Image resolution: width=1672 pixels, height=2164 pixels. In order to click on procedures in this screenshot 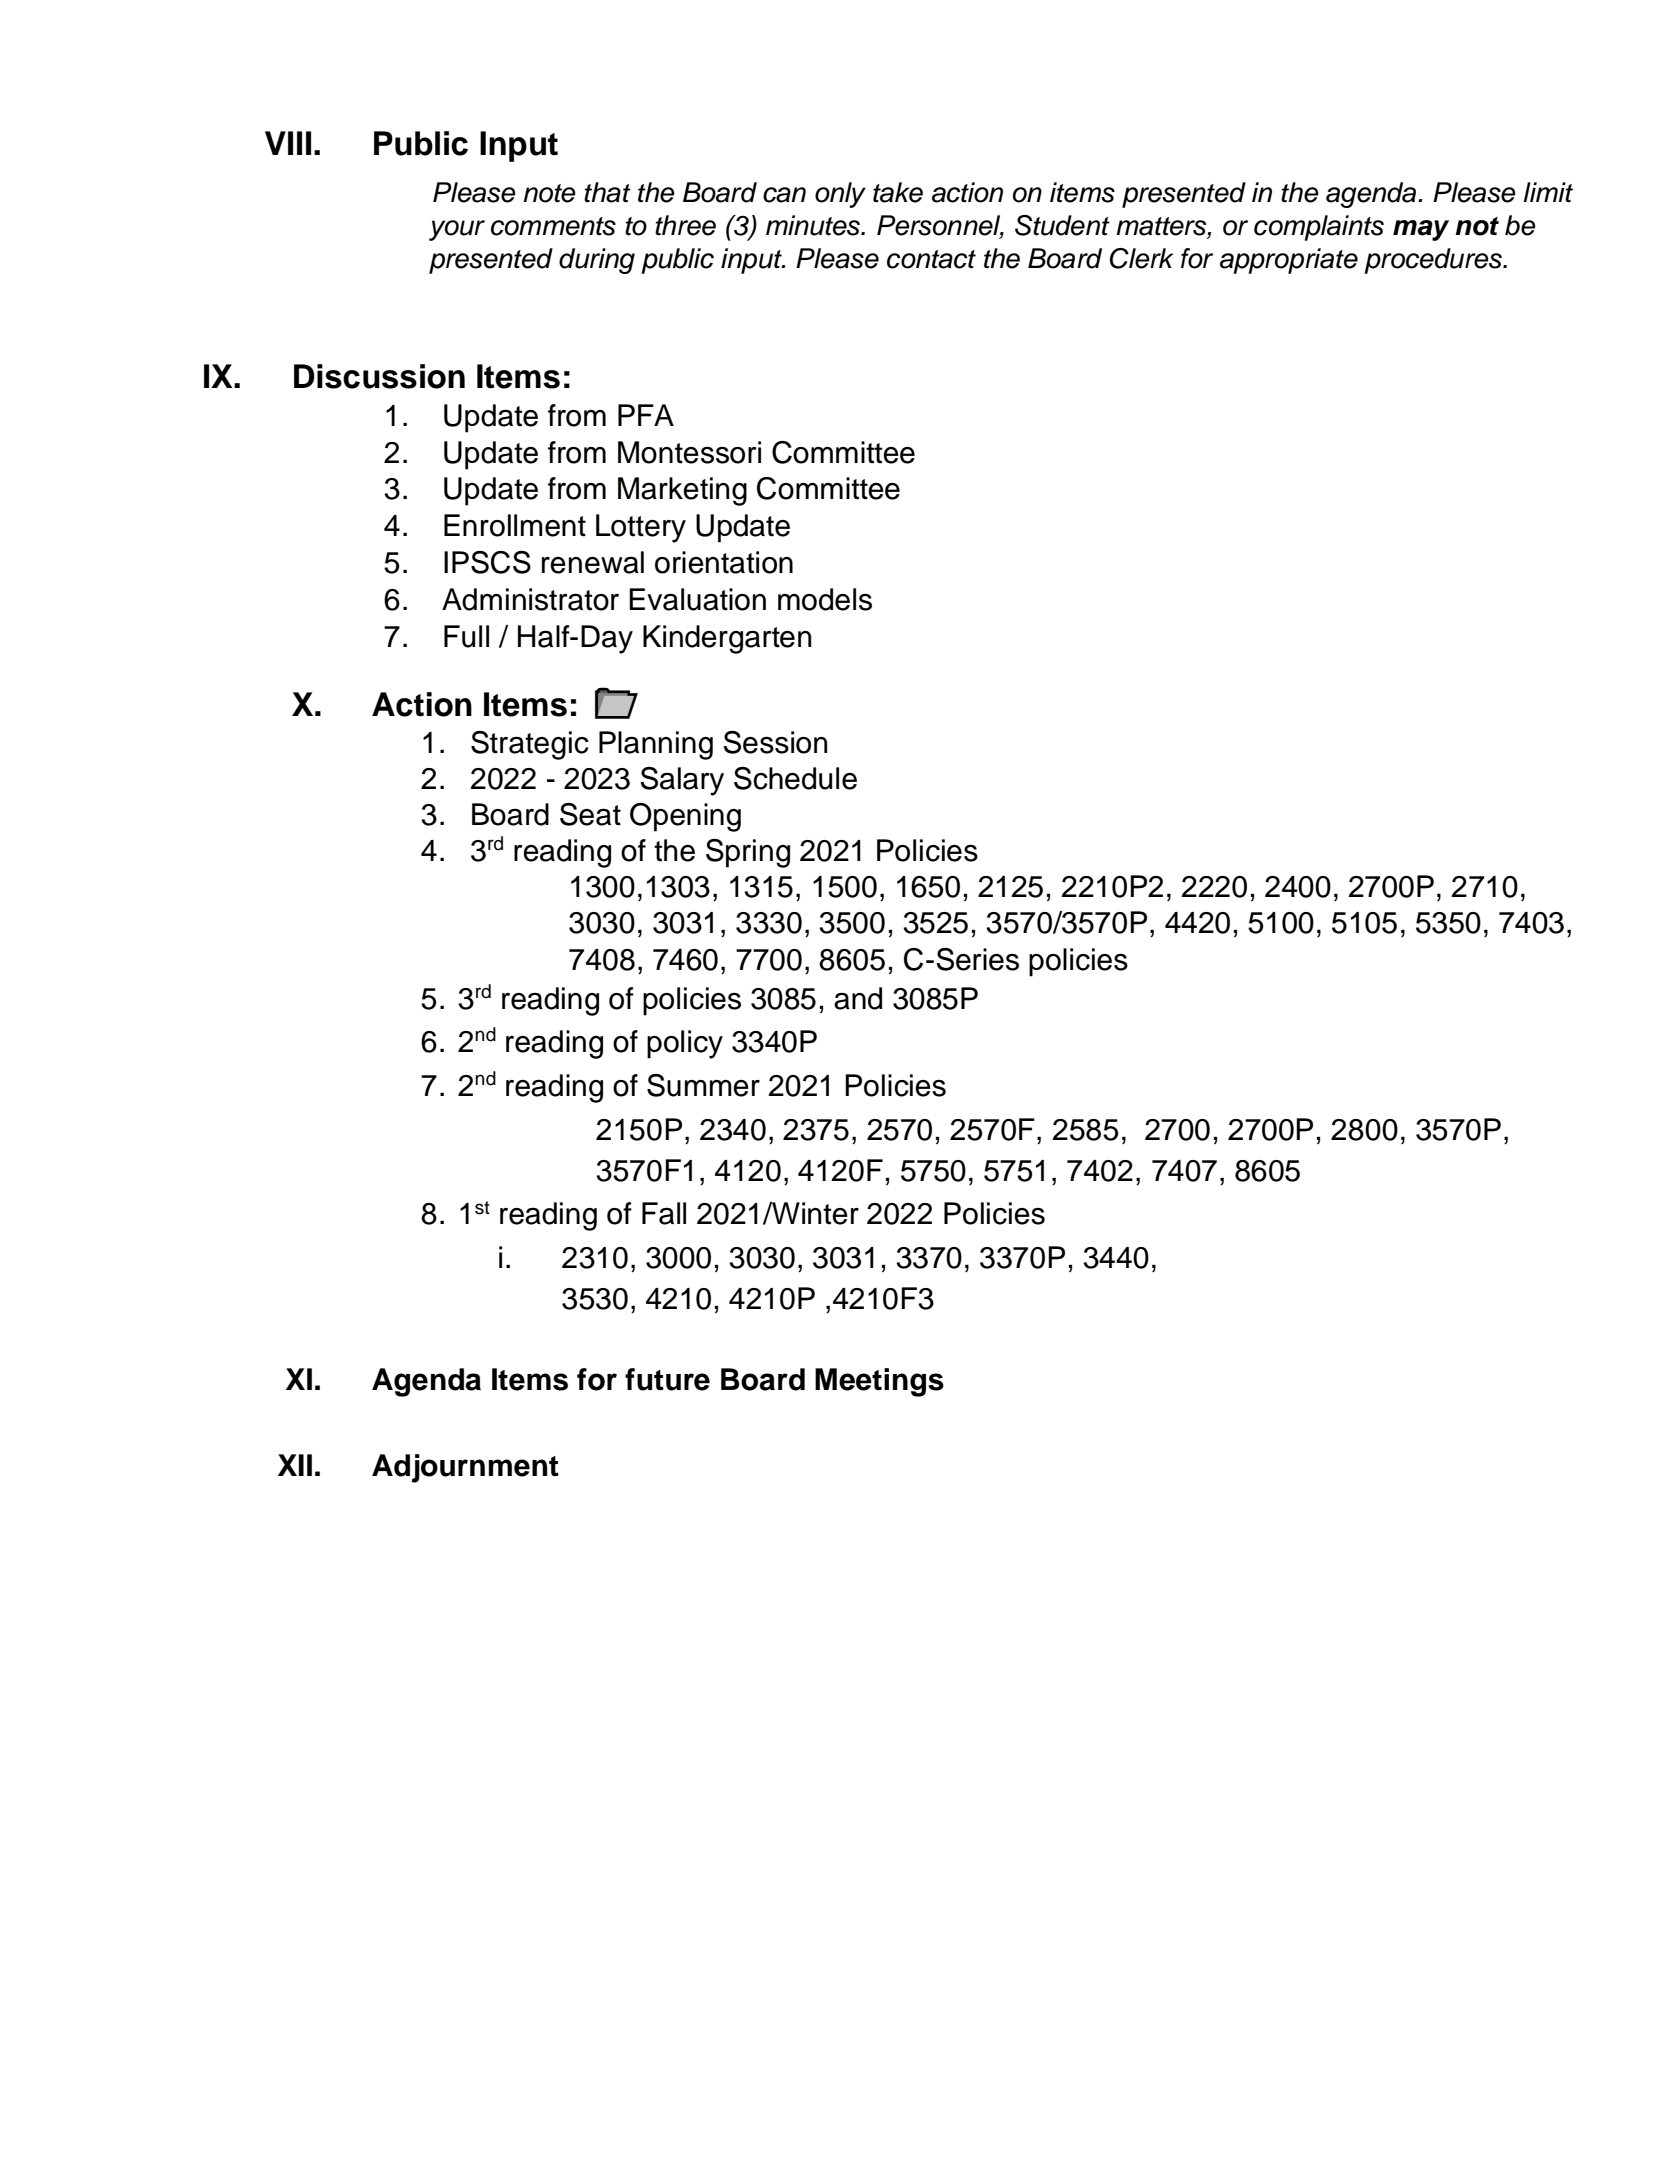, I will do `click(1434, 261)`.
